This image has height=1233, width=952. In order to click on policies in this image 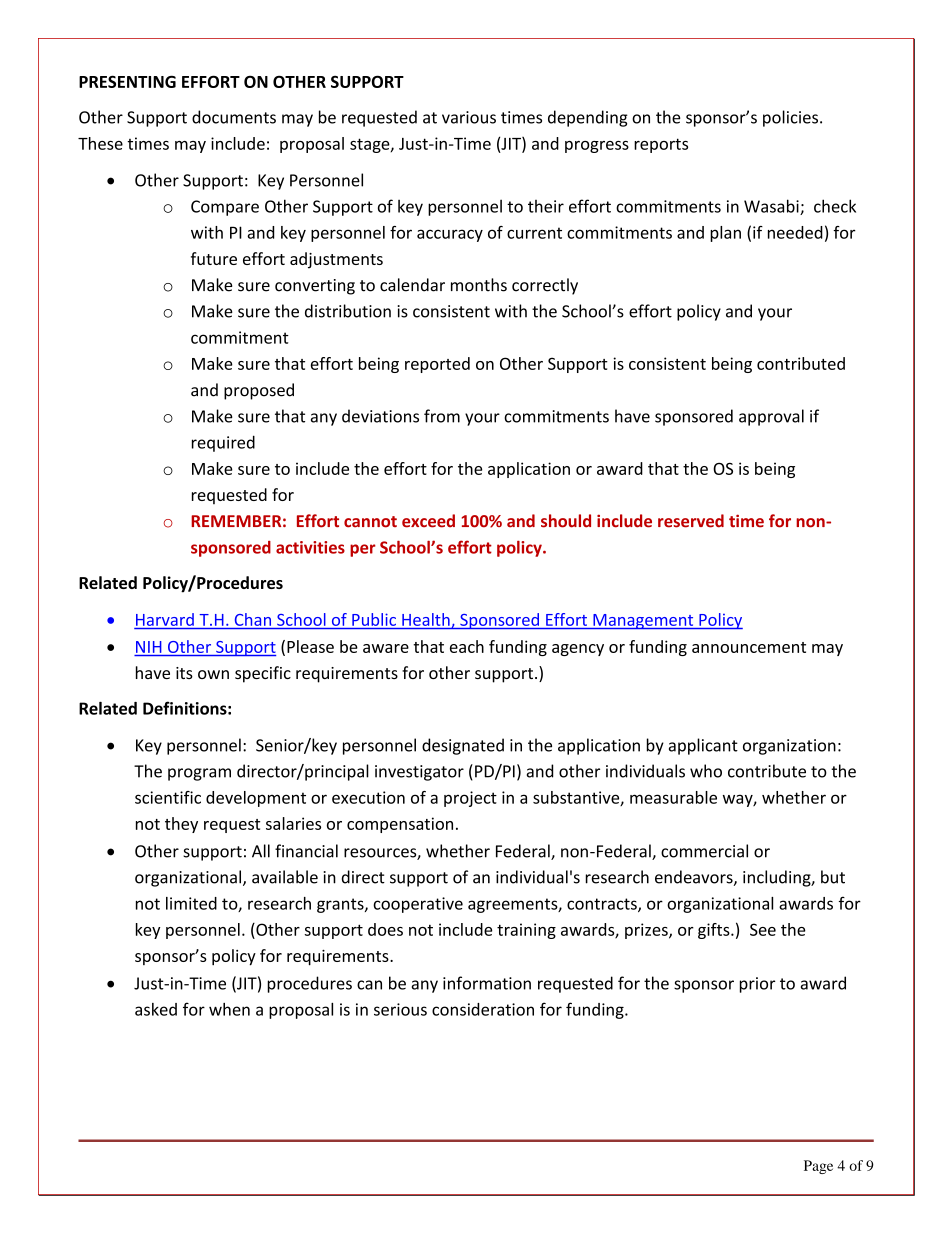, I will do `click(792, 118)`.
